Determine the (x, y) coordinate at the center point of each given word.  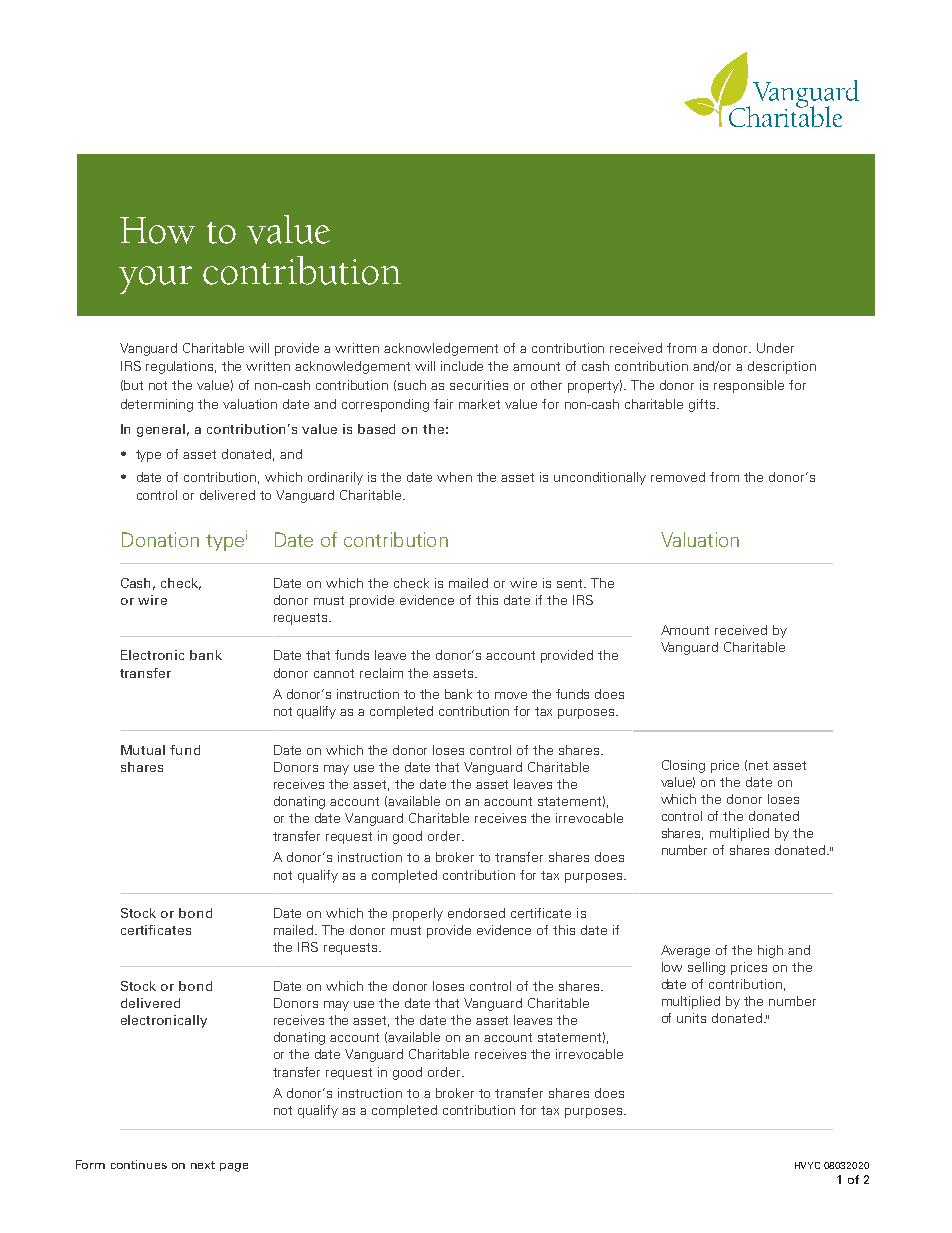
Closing (683, 766)
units (691, 1018)
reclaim (381, 673)
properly (418, 914)
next (203, 1165)
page (234, 1167)
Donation (160, 539)
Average (685, 951)
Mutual (143, 750)
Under (775, 348)
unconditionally (600, 478)
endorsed (476, 913)
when (454, 477)
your (155, 280)
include (462, 366)
